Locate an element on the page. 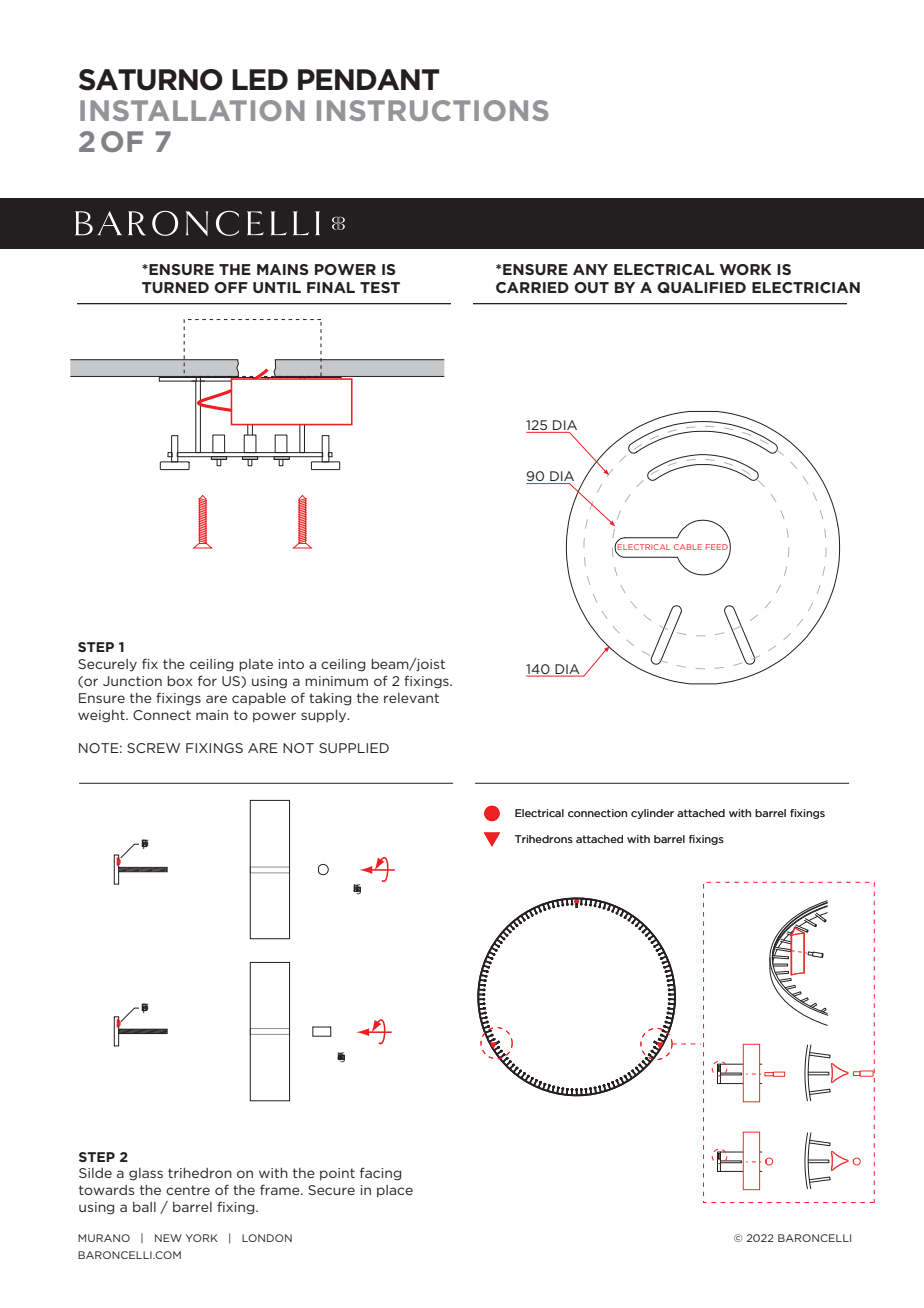 Image resolution: width=924 pixels, height=1308 pixels. TEST is located at coordinates (380, 287).
